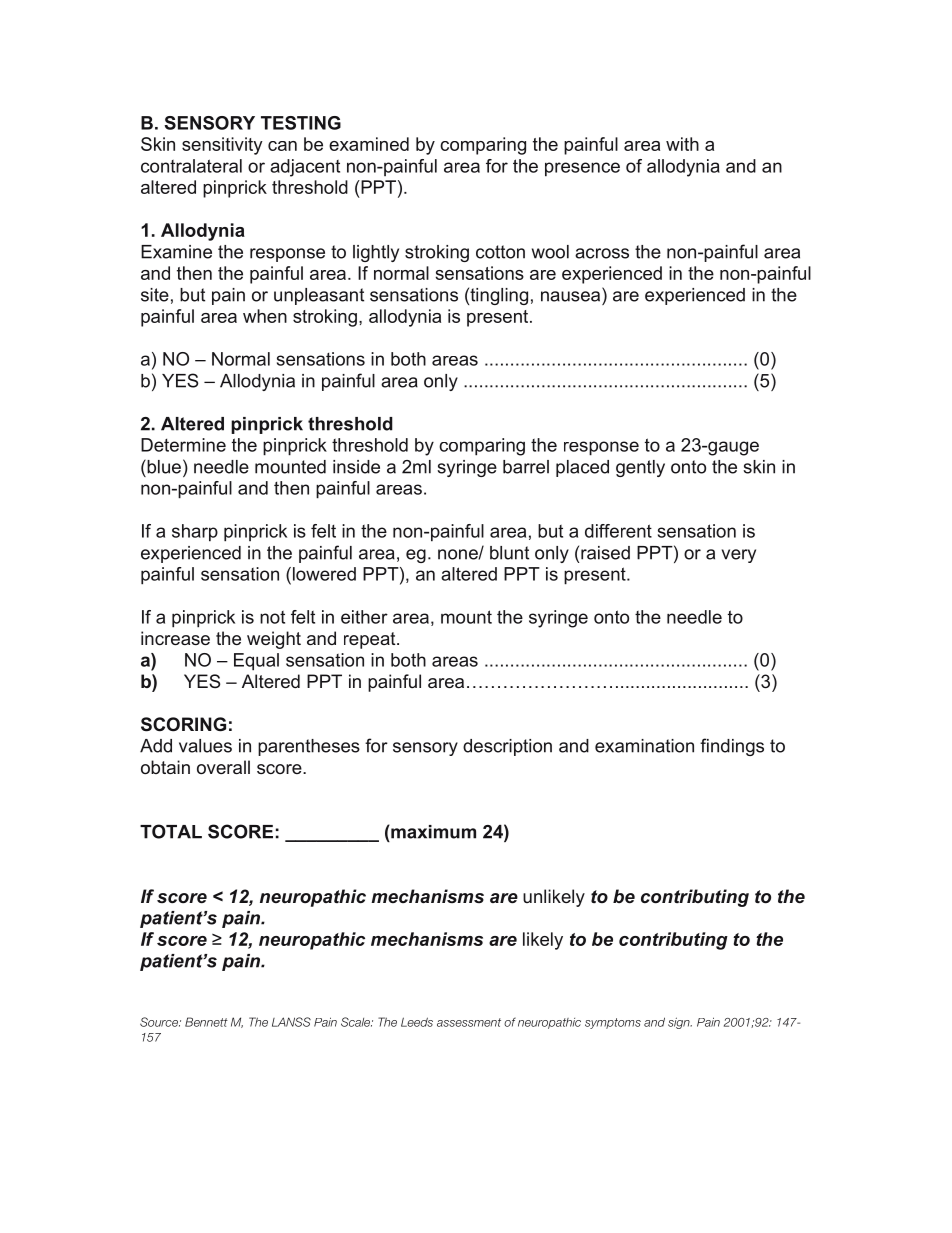 The width and height of the screenshot is (952, 1233). What do you see at coordinates (507, 747) in the screenshot?
I see `description` at bounding box center [507, 747].
